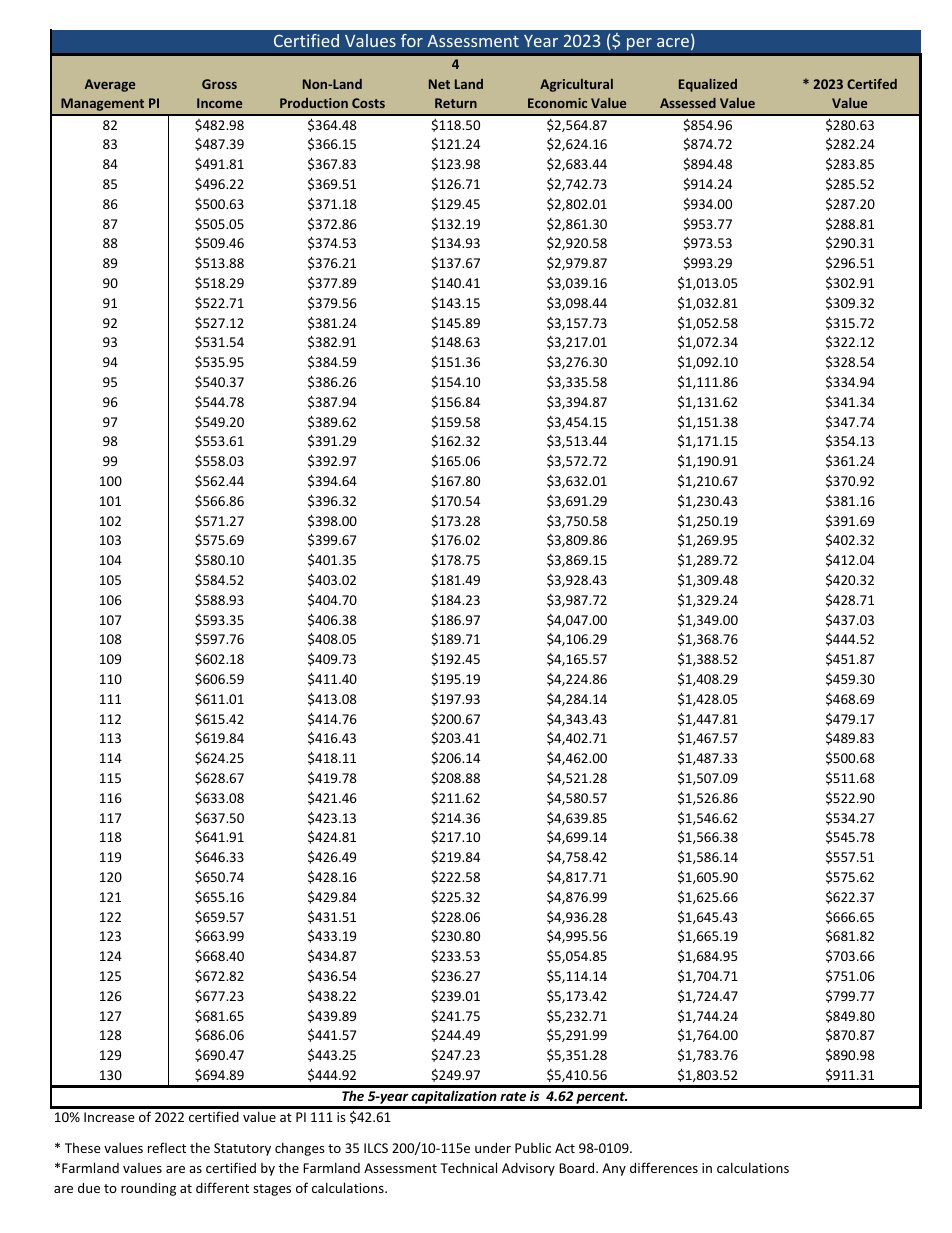 The image size is (952, 1233). I want to click on Economic, so click(557, 103).
